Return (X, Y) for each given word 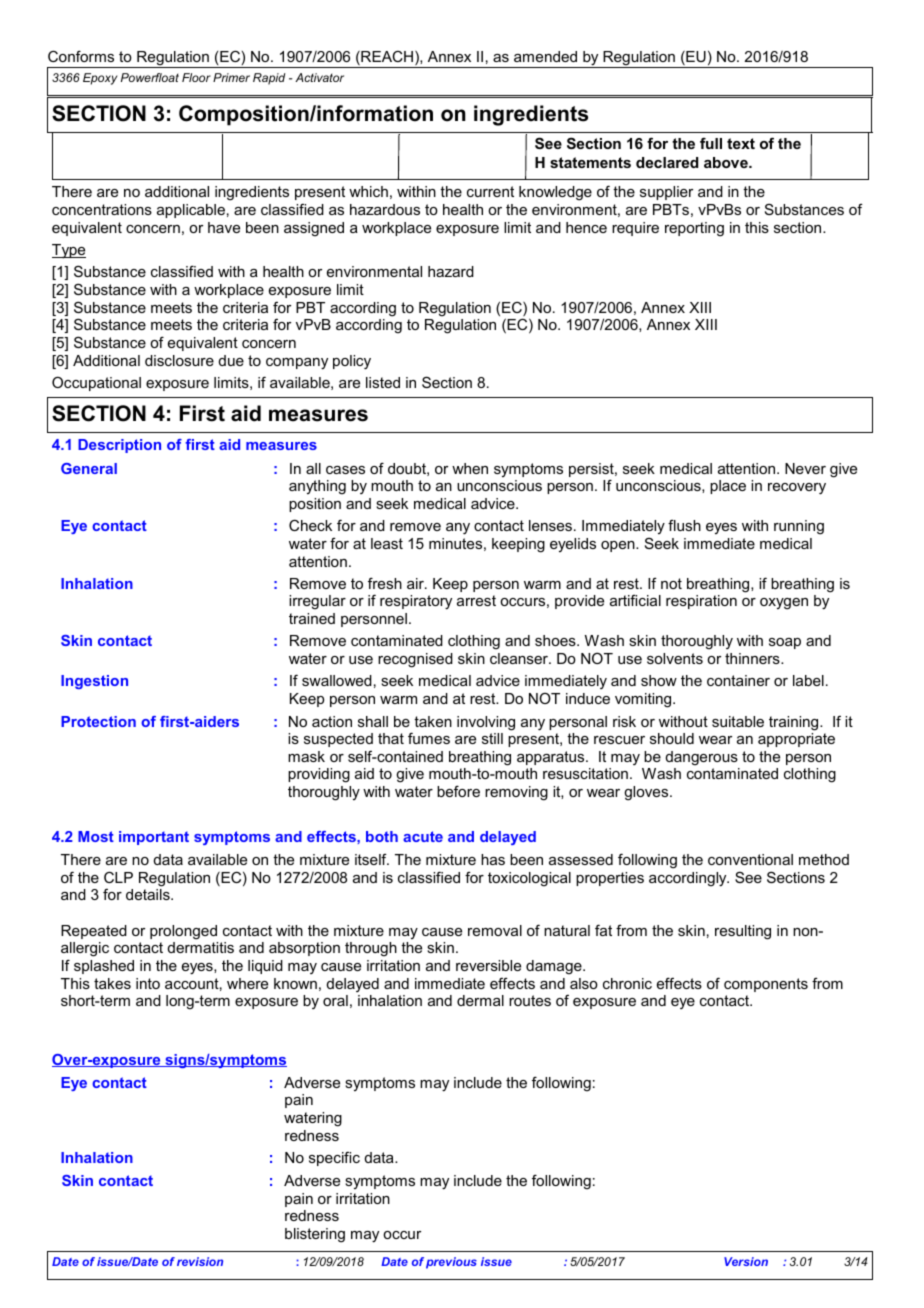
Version (746, 1261)
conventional (750, 859)
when (470, 468)
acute (423, 836)
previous (451, 1263)
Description (119, 446)
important (154, 838)
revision (200, 1261)
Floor (196, 77)
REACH (387, 58)
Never (805, 468)
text (741, 143)
